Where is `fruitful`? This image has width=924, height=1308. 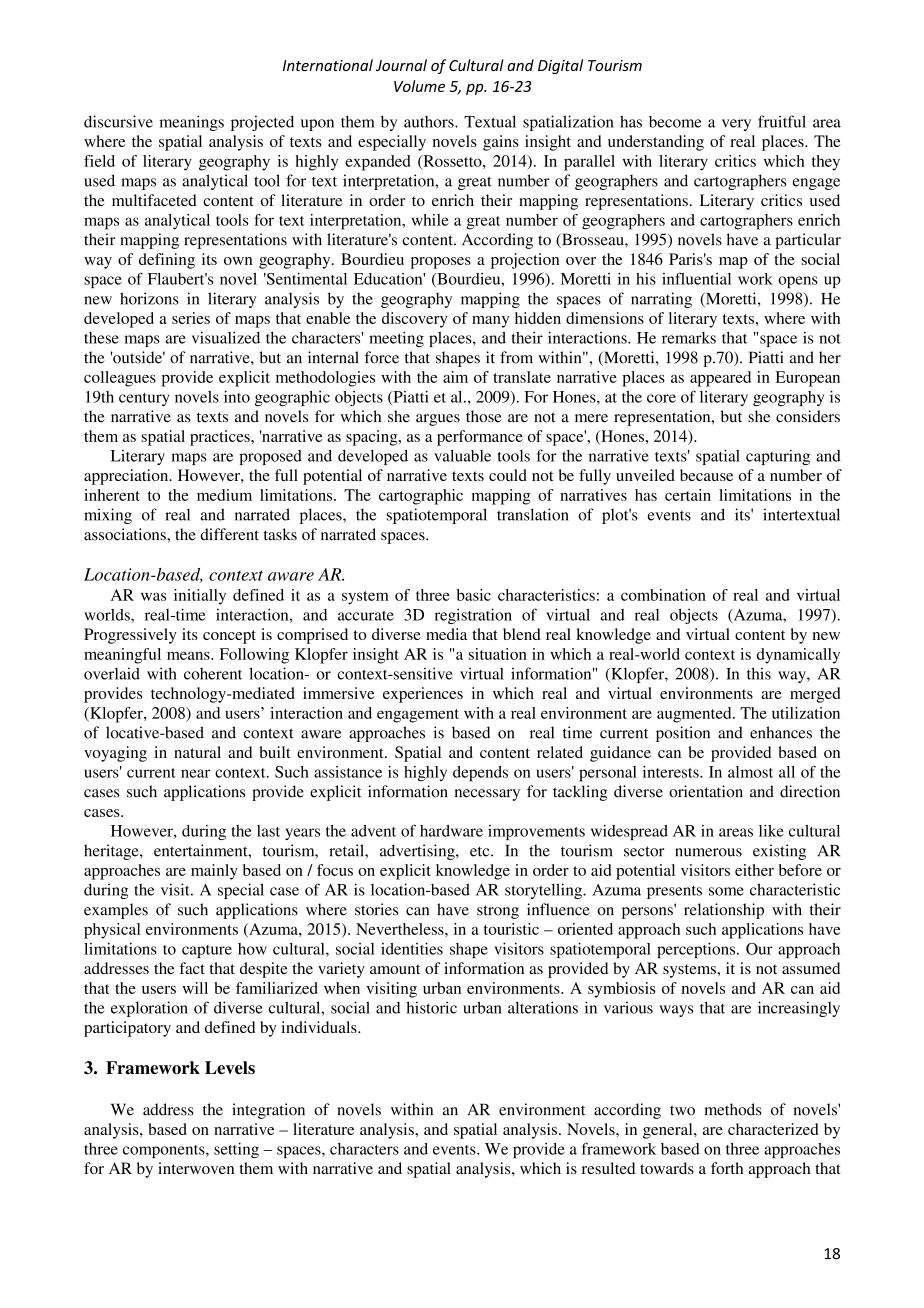 fruitful is located at coordinates (782, 121).
